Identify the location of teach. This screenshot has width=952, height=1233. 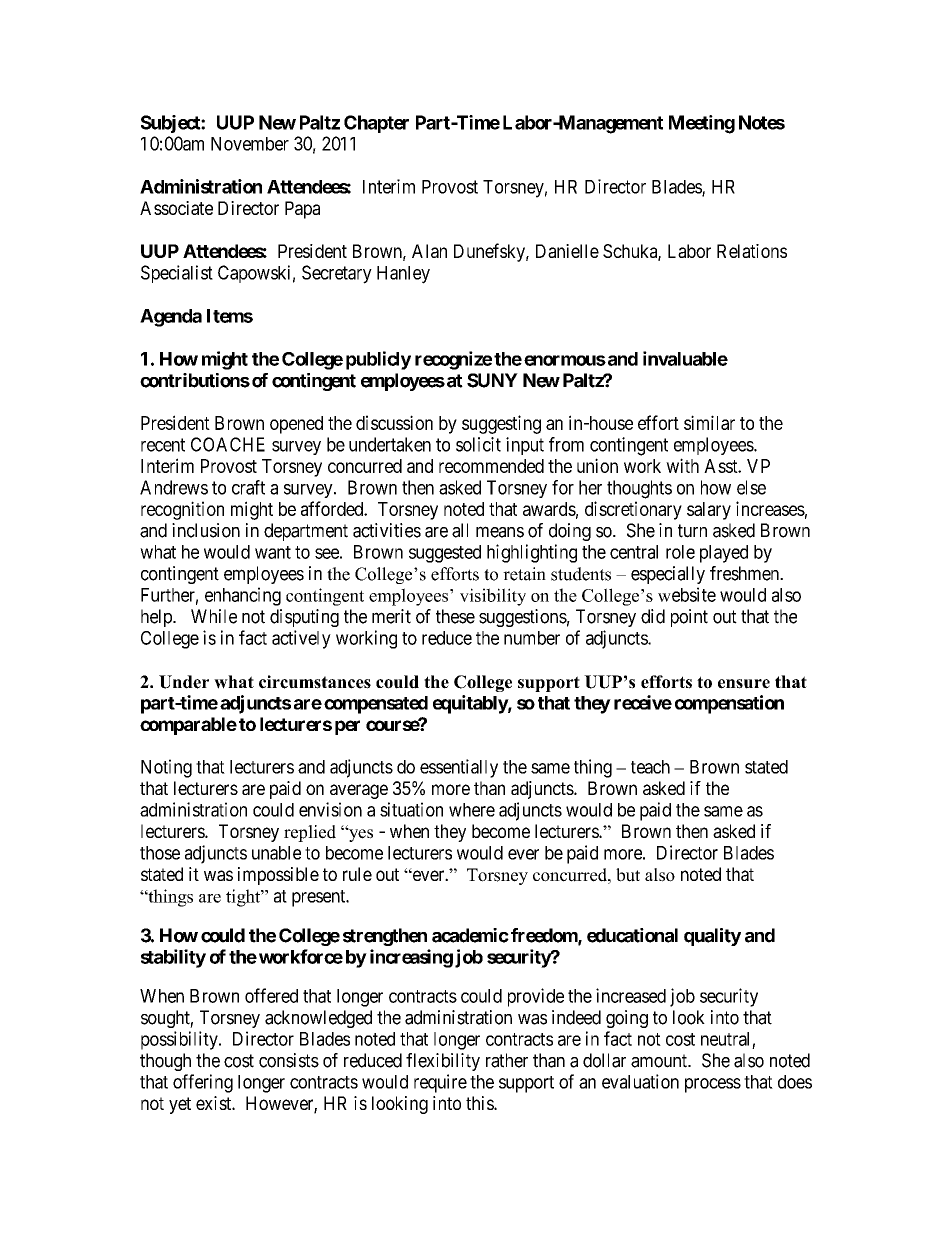
(650, 767).
